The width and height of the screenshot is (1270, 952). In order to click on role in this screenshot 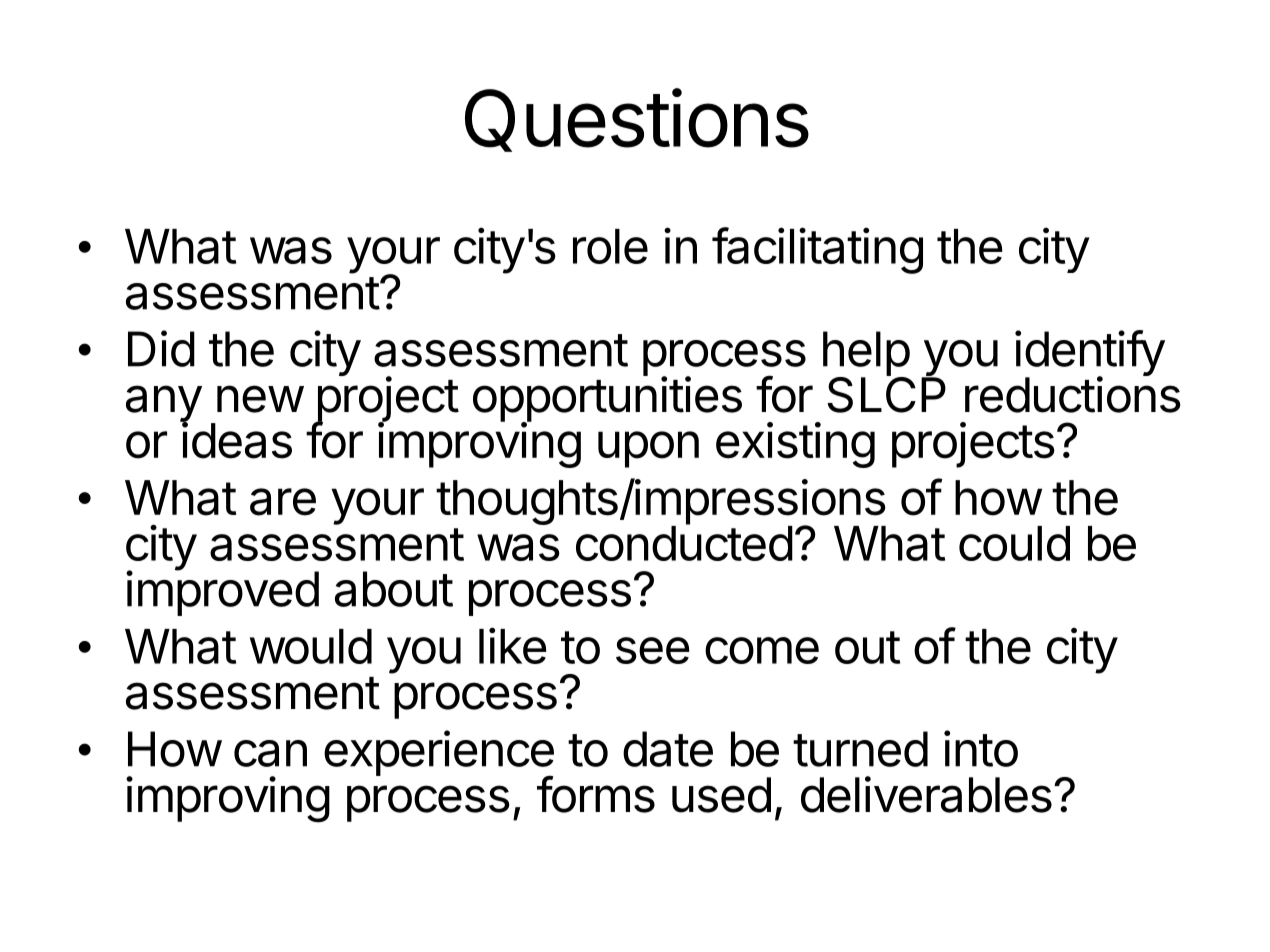, I will do `click(610, 246)`.
